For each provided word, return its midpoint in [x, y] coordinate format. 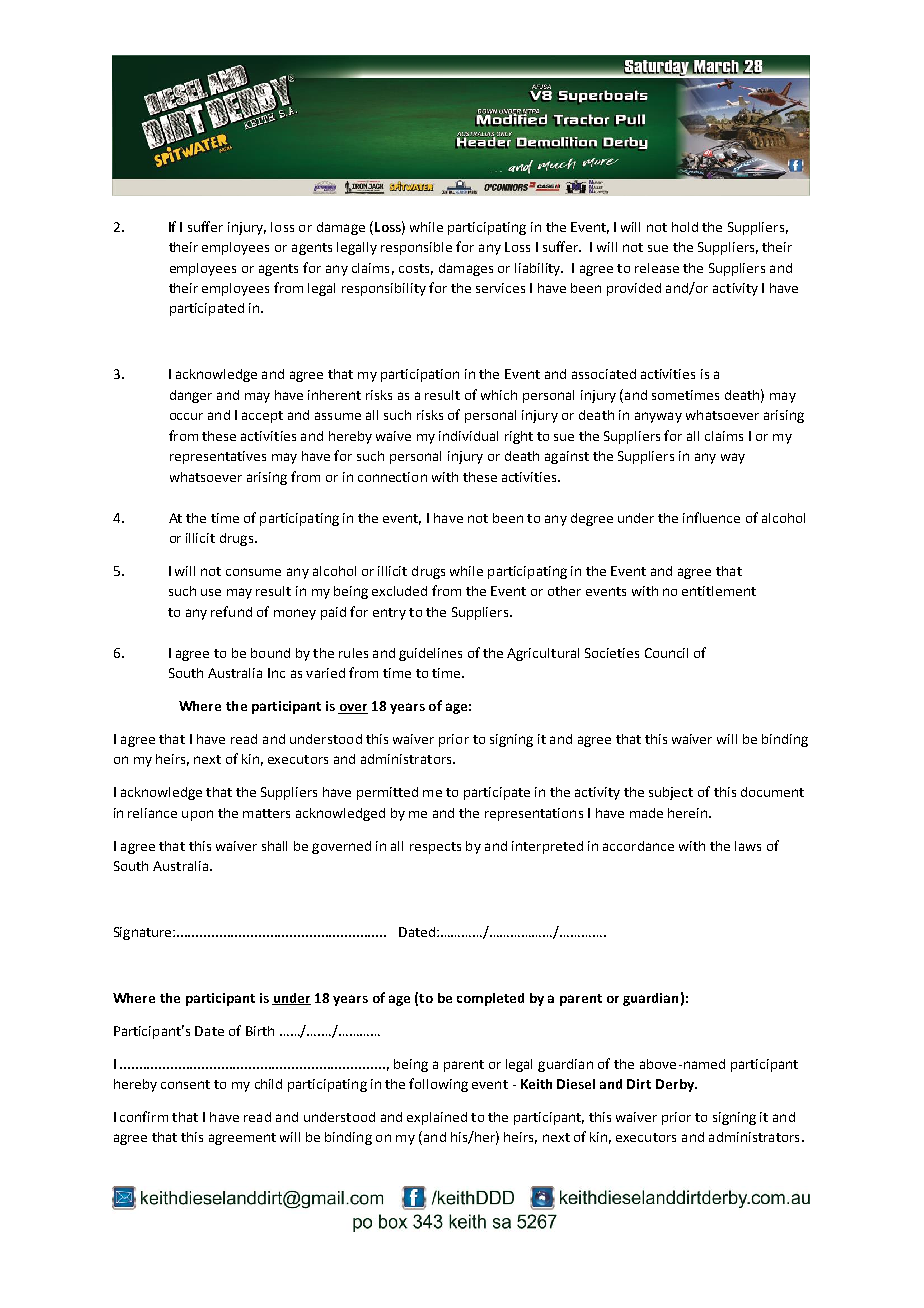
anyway [658, 417]
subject [671, 793]
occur [186, 416]
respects [435, 848]
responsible [416, 248]
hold [685, 227]
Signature [144, 933]
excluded [399, 591]
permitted [387, 793]
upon [197, 815]
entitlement [719, 591]
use [211, 592]
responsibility [384, 289]
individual [468, 436]
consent [185, 1084]
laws [748, 846]
